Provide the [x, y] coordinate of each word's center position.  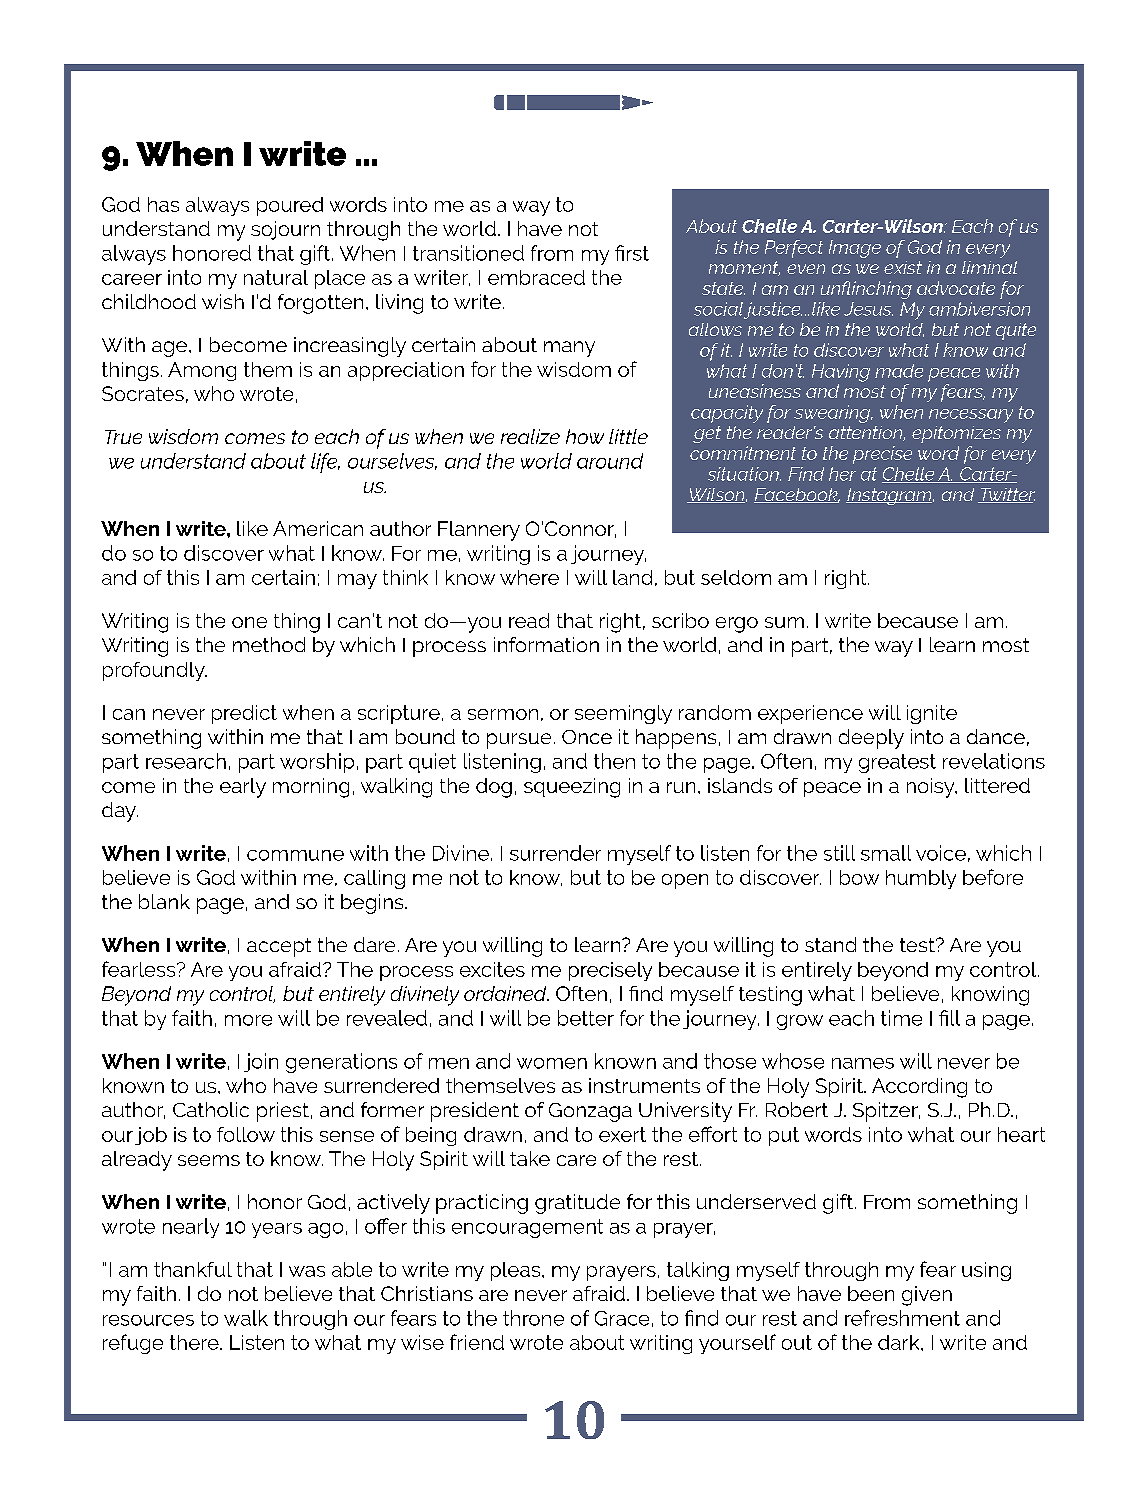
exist [903, 267]
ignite [932, 714]
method [269, 644]
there [195, 1342]
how [585, 436]
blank [164, 901]
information [546, 644]
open [685, 881]
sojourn [285, 230]
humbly [921, 879]
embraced [536, 277]
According [919, 1088]
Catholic [211, 1109]
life [325, 463]
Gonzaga [590, 1112]
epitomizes [956, 434]
